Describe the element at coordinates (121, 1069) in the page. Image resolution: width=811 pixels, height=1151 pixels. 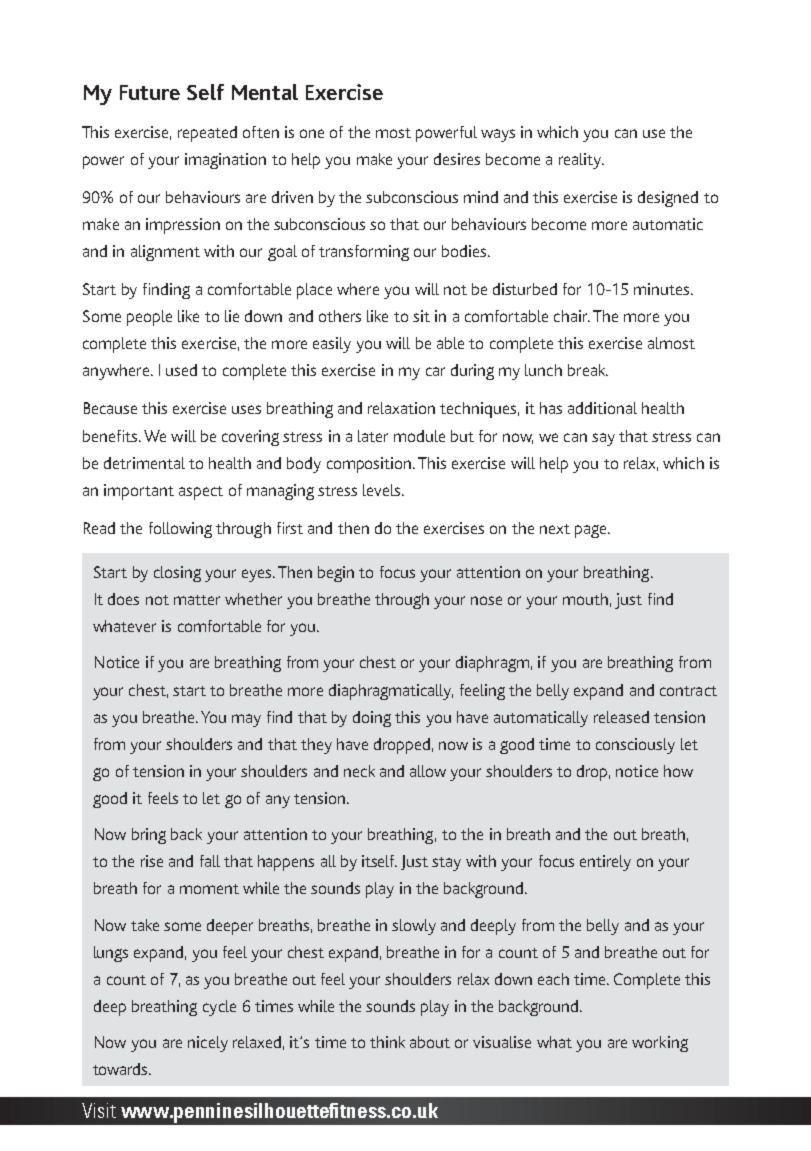
I see `towards` at that location.
